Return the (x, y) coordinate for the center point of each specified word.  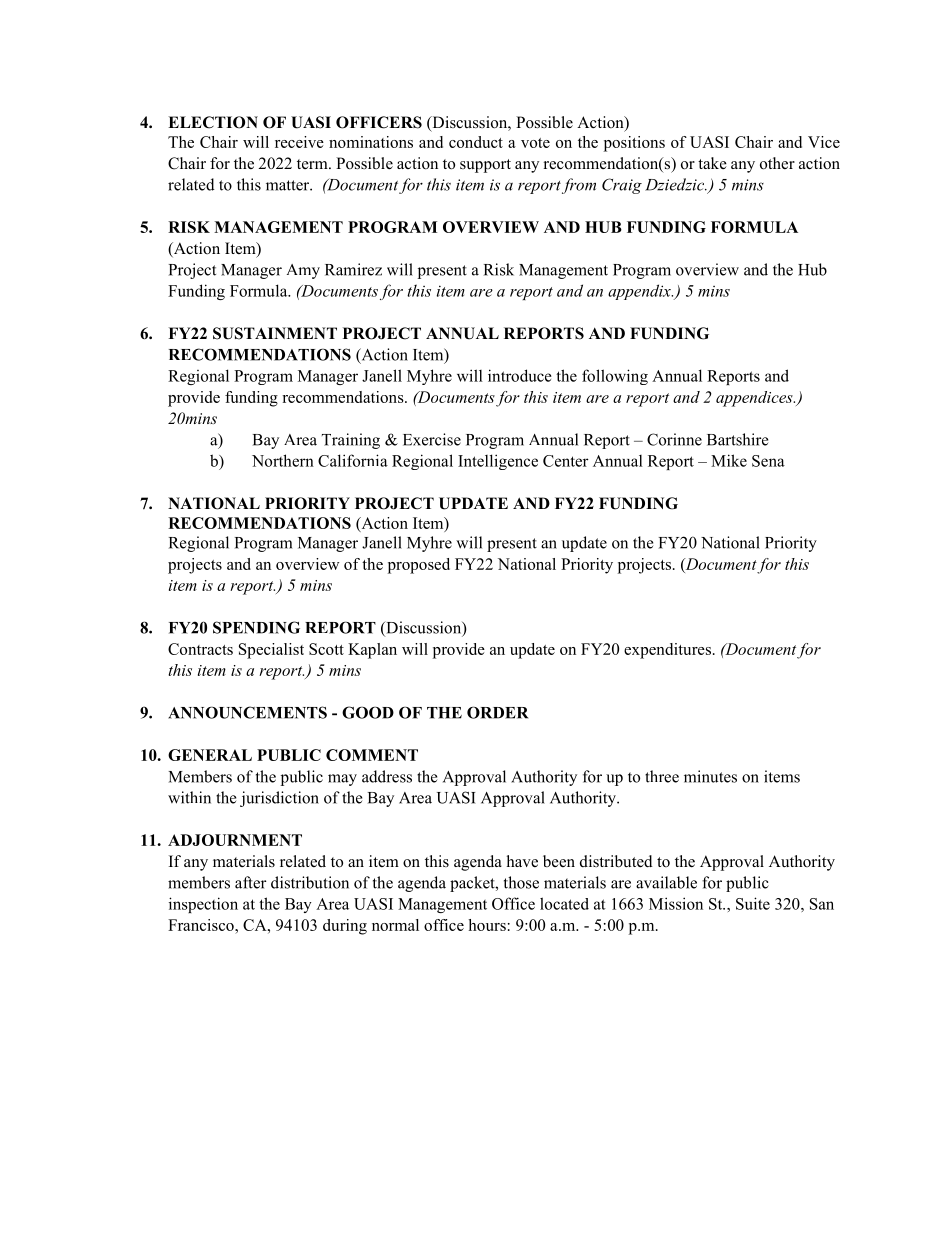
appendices (755, 399)
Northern (283, 460)
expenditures (667, 651)
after (250, 882)
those (521, 882)
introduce (520, 375)
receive (299, 142)
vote (535, 143)
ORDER (497, 712)
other (777, 163)
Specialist (271, 651)
